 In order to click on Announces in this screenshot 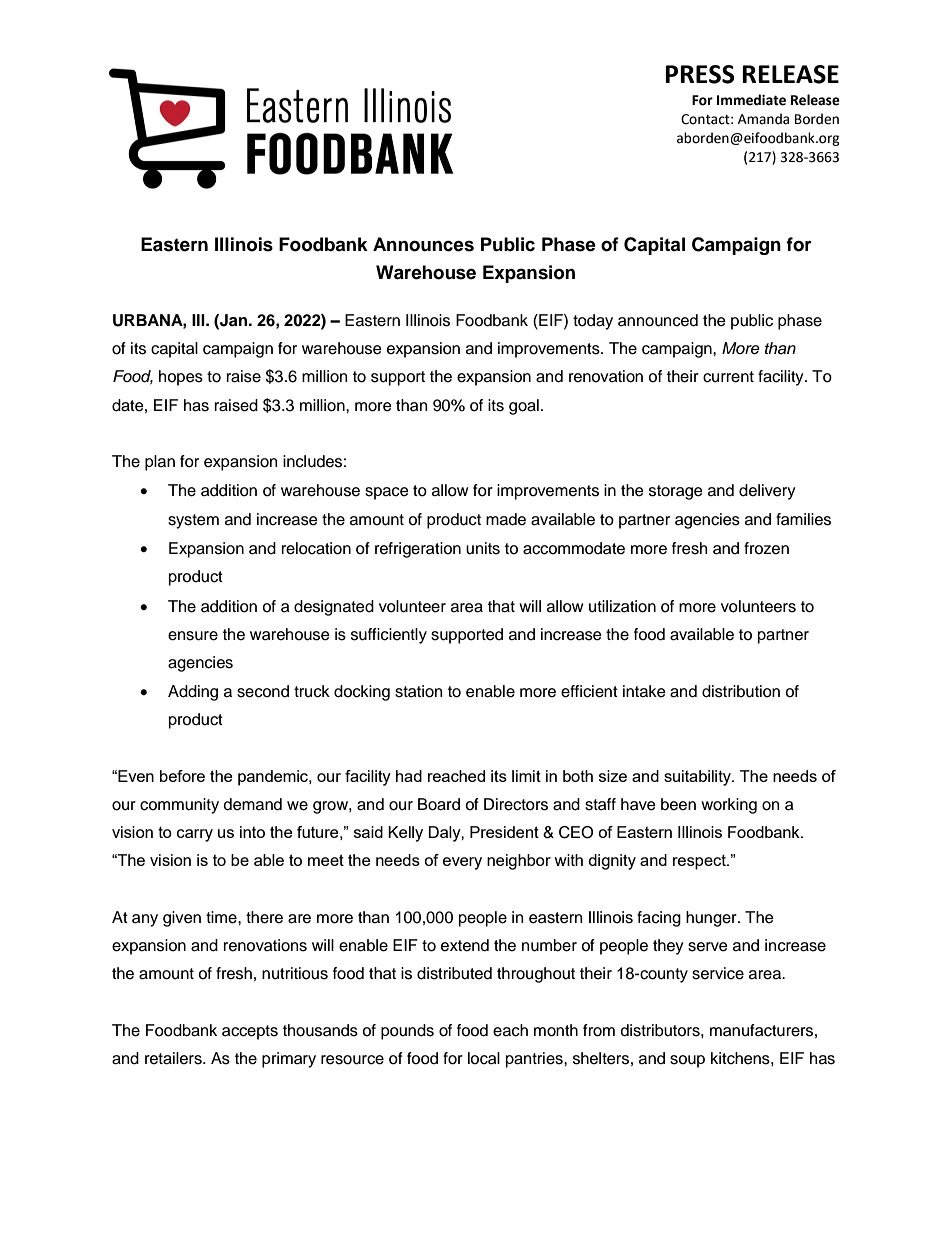, I will do `click(423, 244)`.
